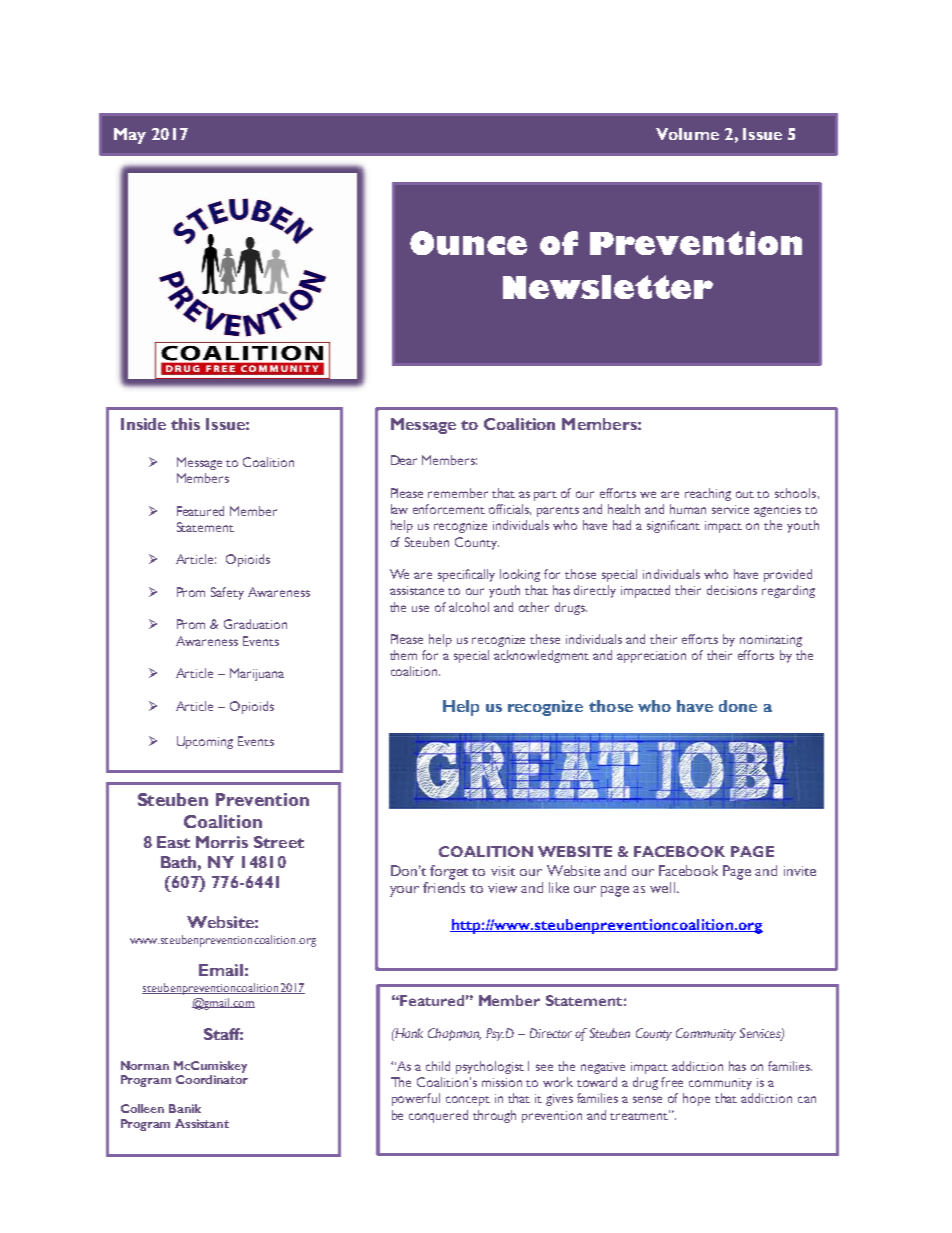 The height and width of the screenshot is (1233, 952). I want to click on Volume, so click(687, 134).
